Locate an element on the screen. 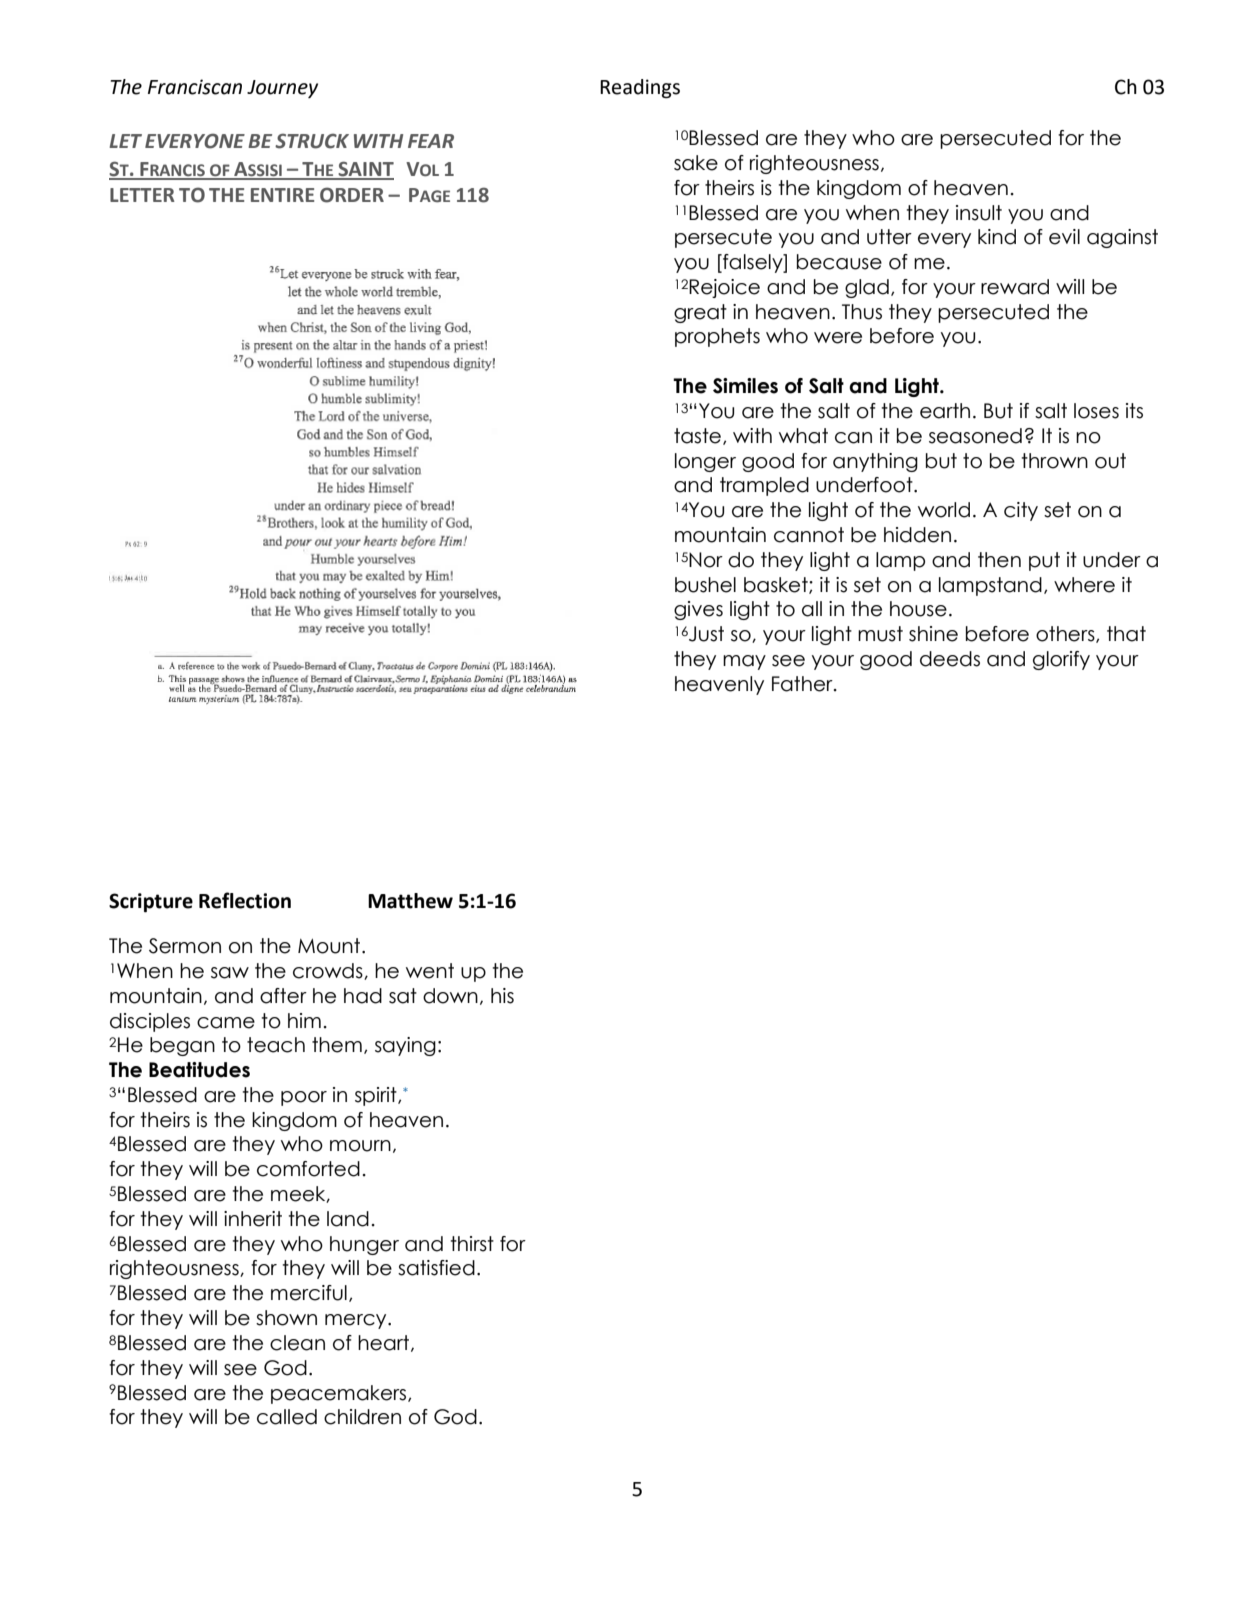 This screenshot has width=1238, height=1602. insult is located at coordinates (979, 213).
